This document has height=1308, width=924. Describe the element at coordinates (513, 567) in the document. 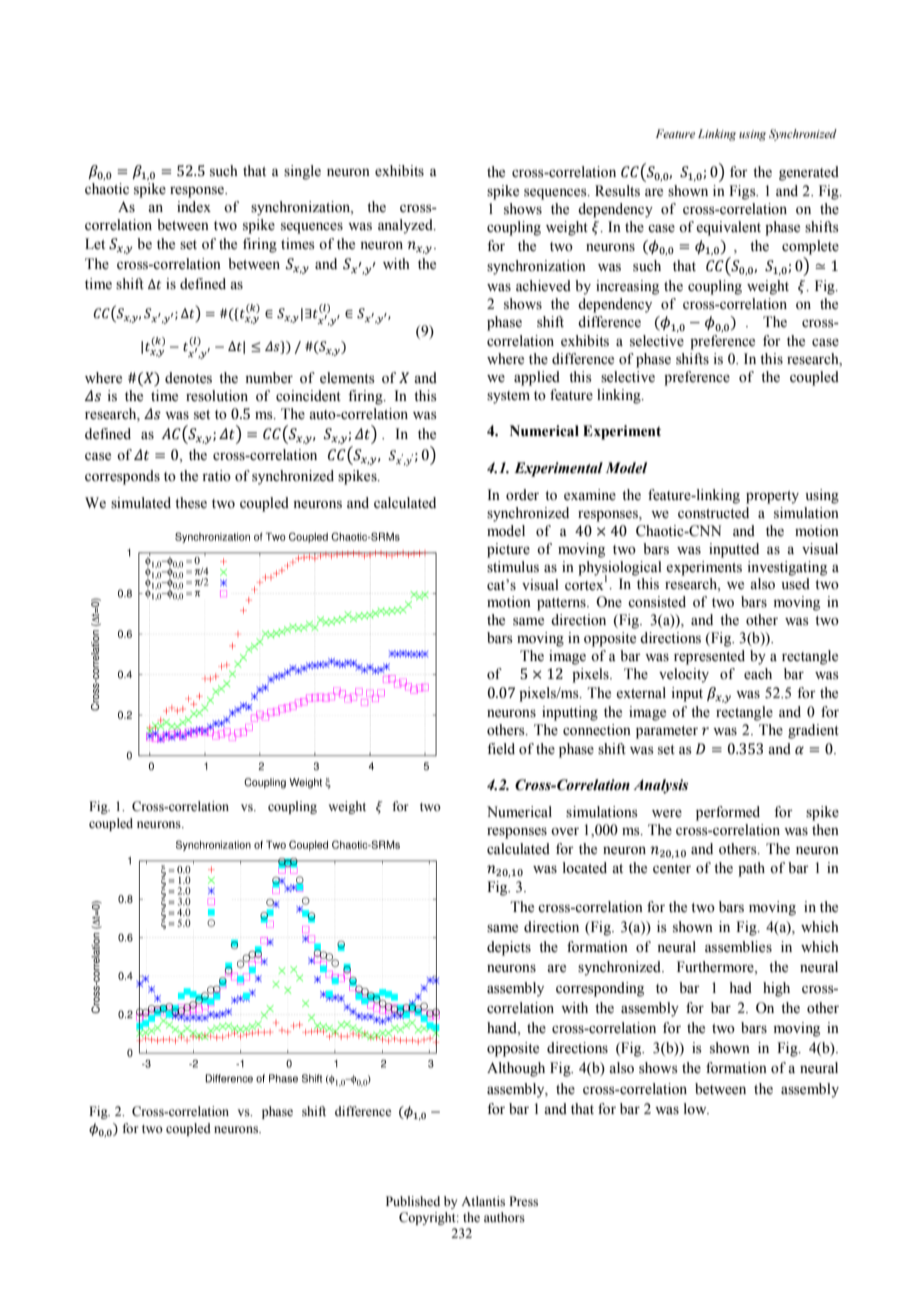

I see `stimulus` at that location.
